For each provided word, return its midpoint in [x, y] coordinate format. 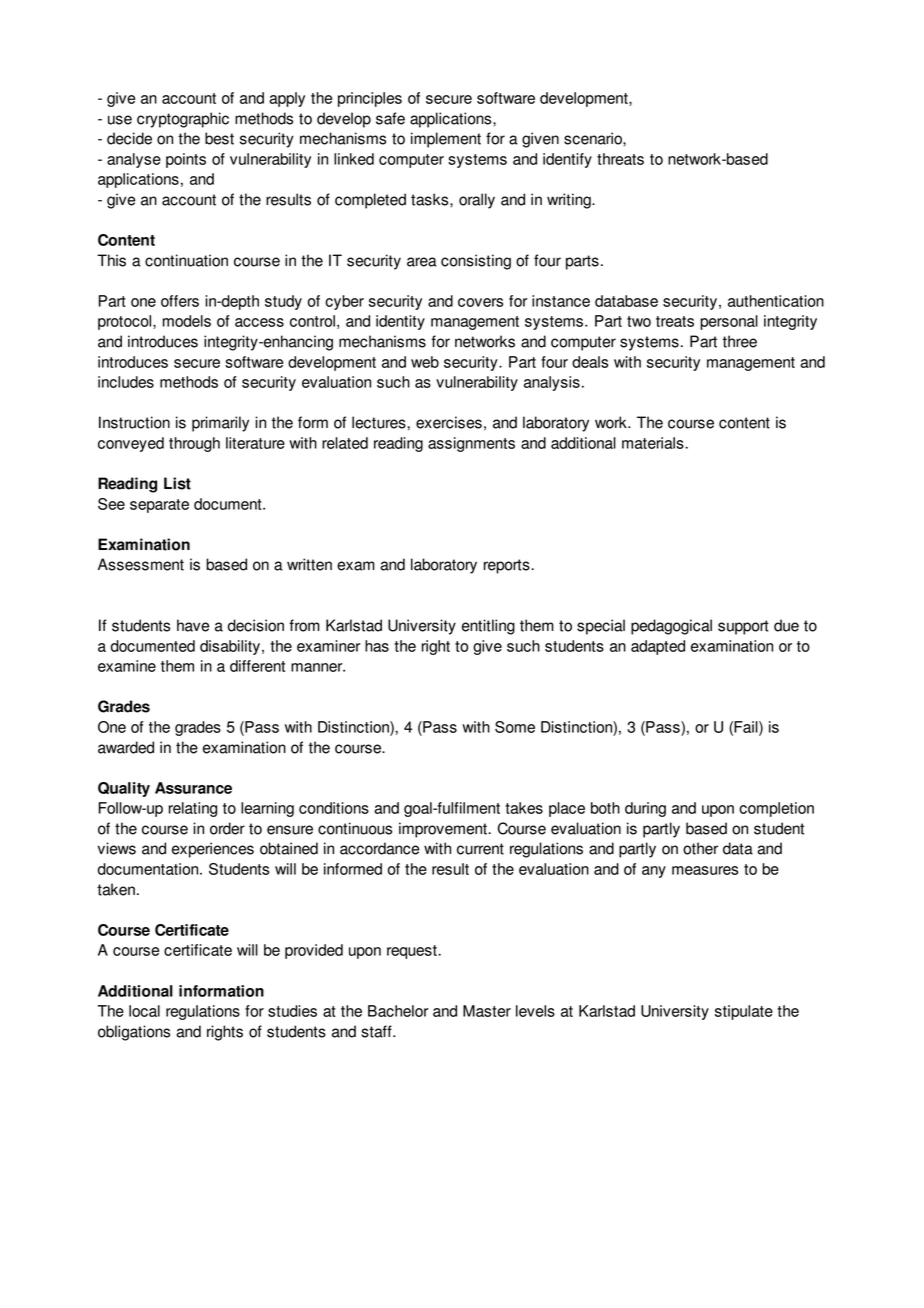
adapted [658, 647]
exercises [449, 422]
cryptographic [183, 120]
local [144, 1011]
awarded [126, 747]
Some [515, 727]
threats [620, 159]
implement [446, 140]
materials [654, 443]
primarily [220, 424]
